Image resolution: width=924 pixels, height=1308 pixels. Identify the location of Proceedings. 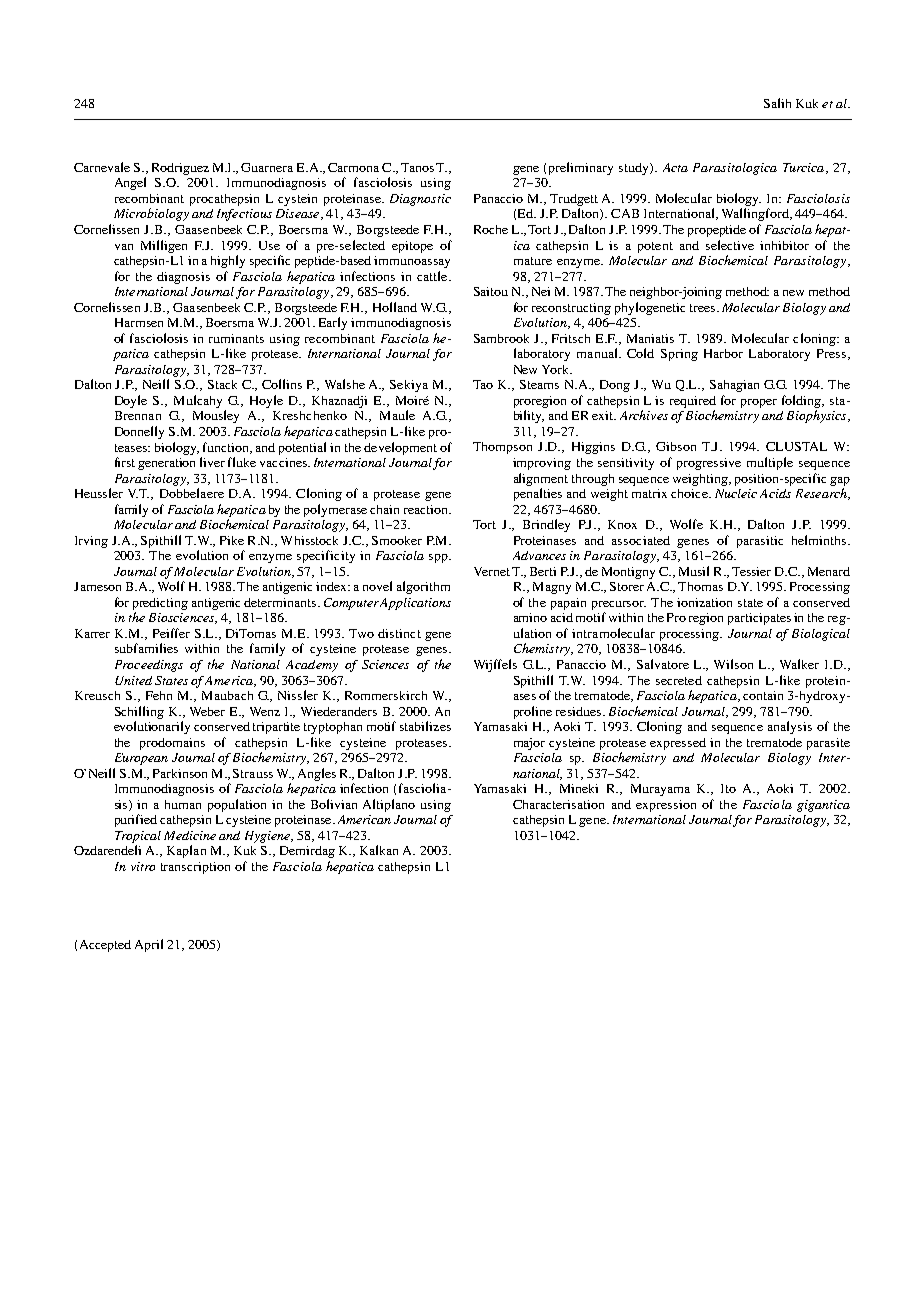
(149, 666).
